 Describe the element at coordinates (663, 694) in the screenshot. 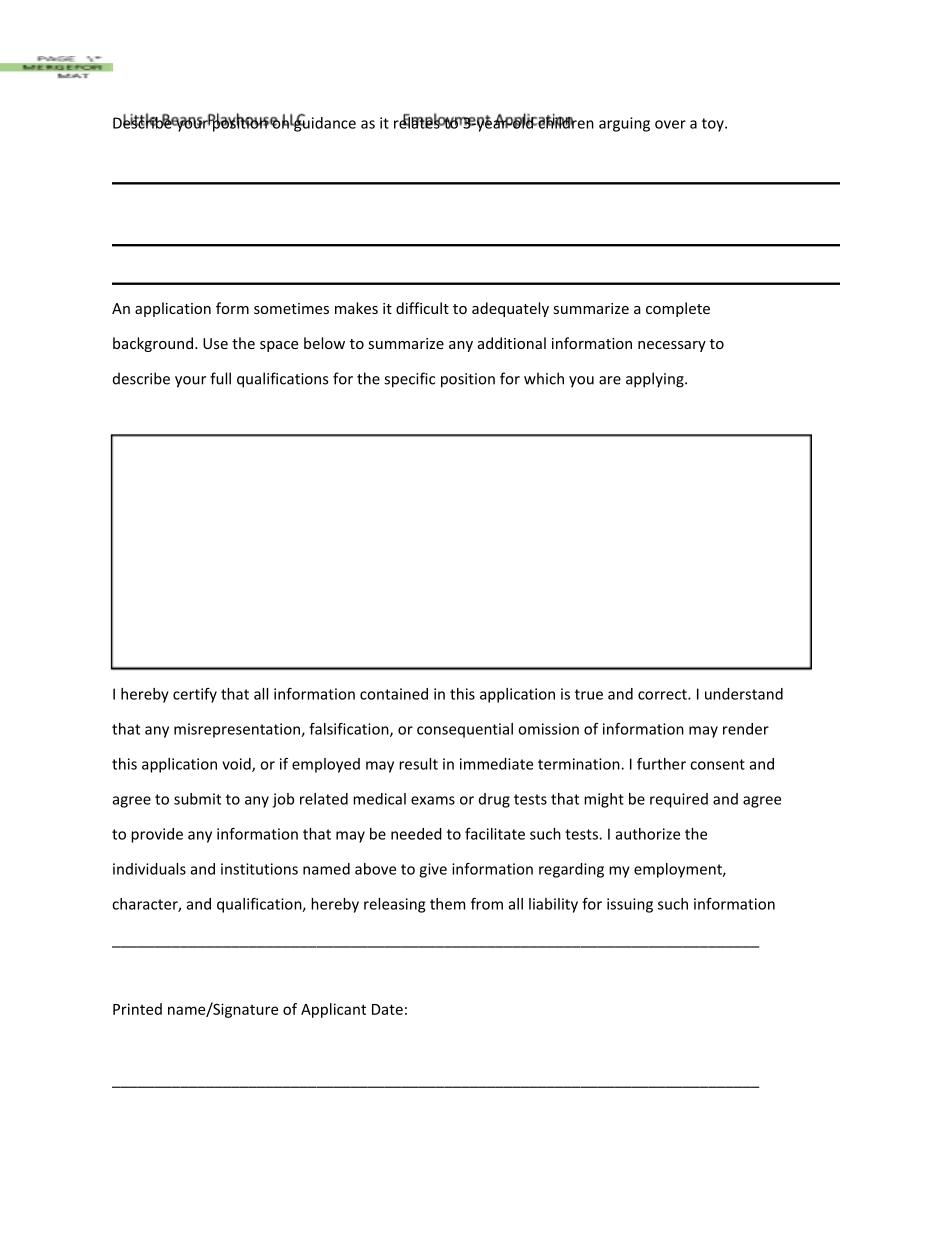

I see `correct` at that location.
